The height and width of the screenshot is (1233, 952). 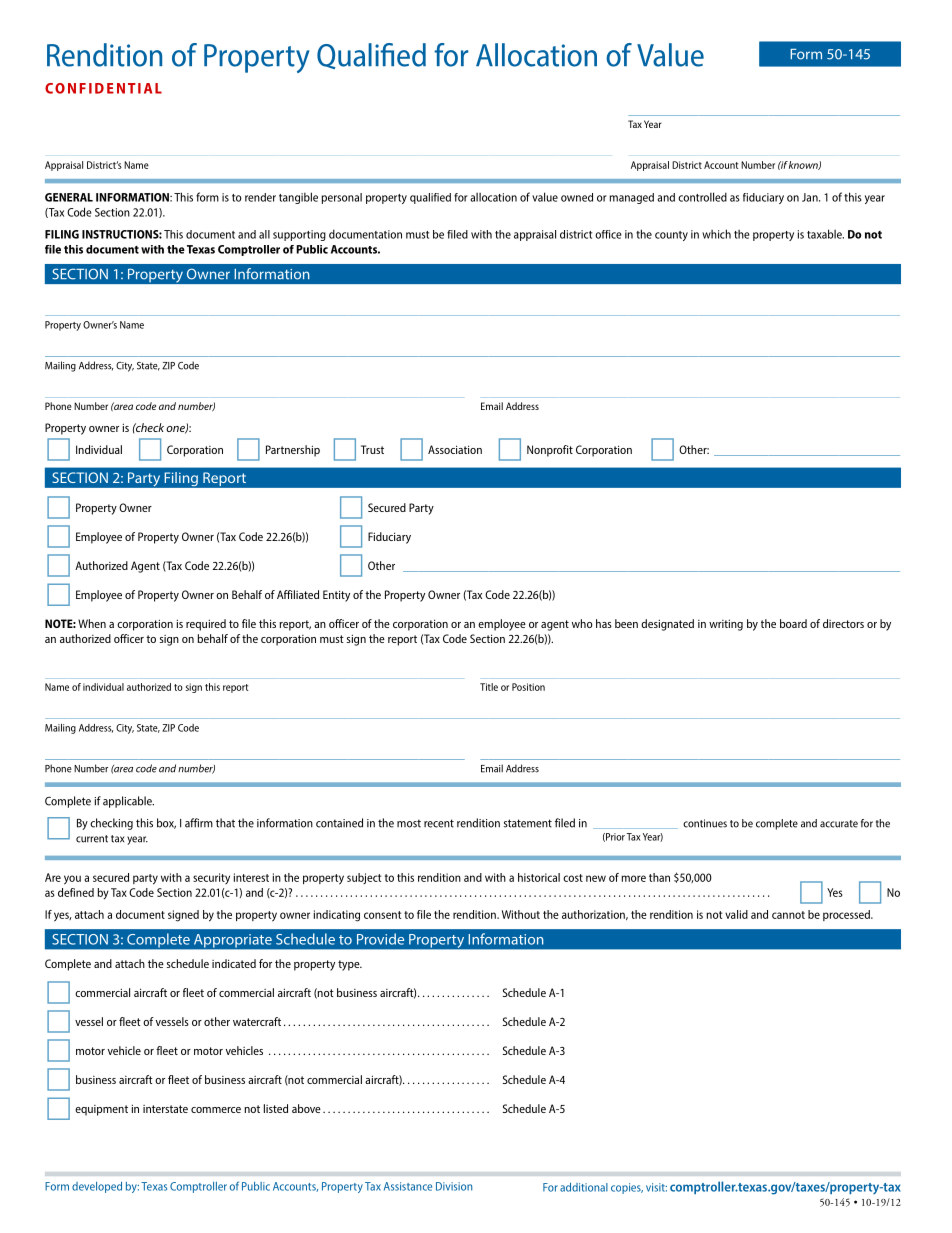 I want to click on recent, so click(x=439, y=823).
